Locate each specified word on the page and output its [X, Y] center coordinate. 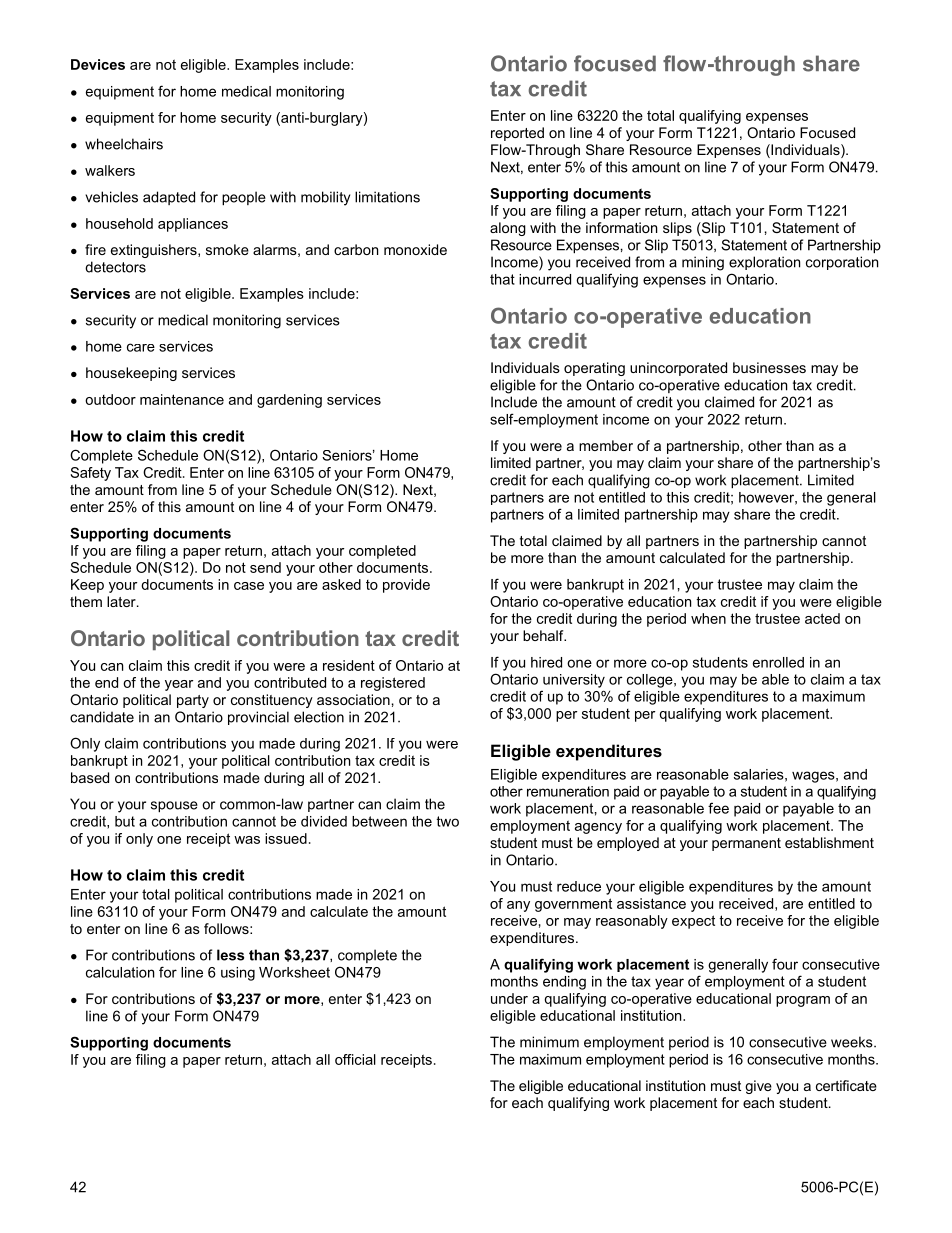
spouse [174, 806]
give [758, 1087]
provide [406, 586]
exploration [764, 263]
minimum [549, 1042]
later [122, 601]
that [502, 279]
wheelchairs [124, 144]
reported [517, 134]
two [447, 821]
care [141, 347]
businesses [769, 367]
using [238, 974]
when [708, 618]
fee [718, 808]
